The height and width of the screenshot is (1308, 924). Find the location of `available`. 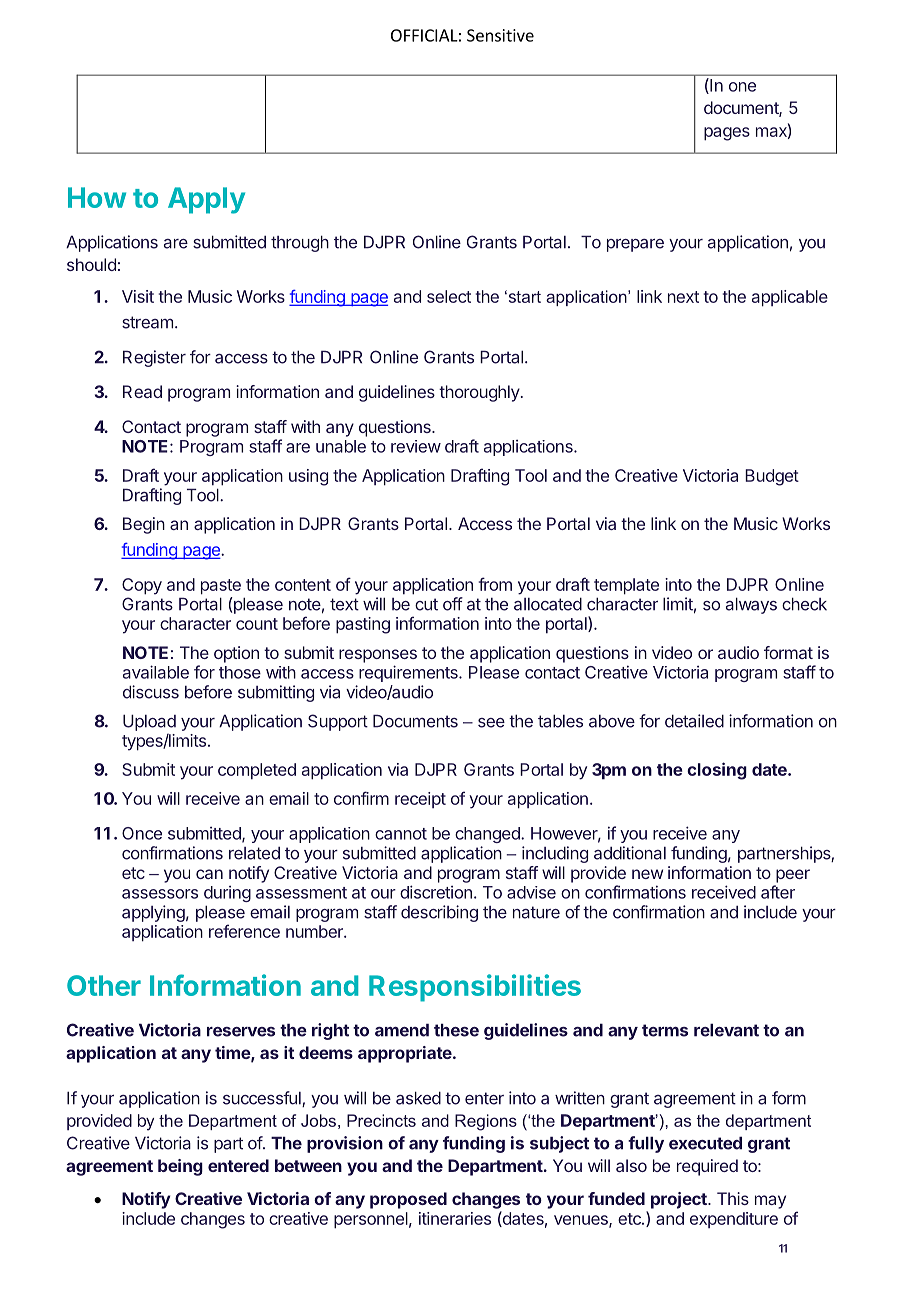

available is located at coordinates (156, 672).
